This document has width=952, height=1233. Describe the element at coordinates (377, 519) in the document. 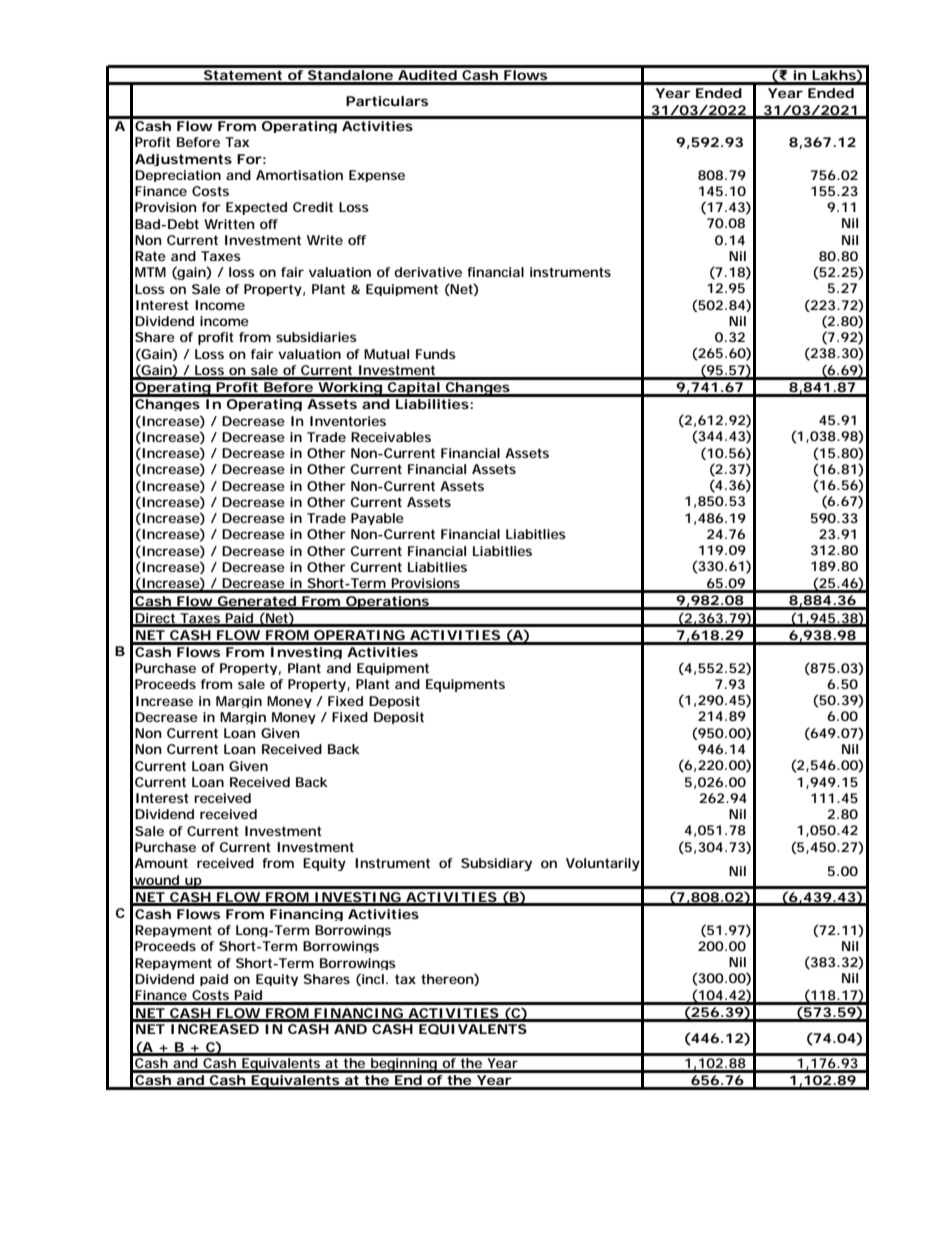

I see `Payable` at that location.
